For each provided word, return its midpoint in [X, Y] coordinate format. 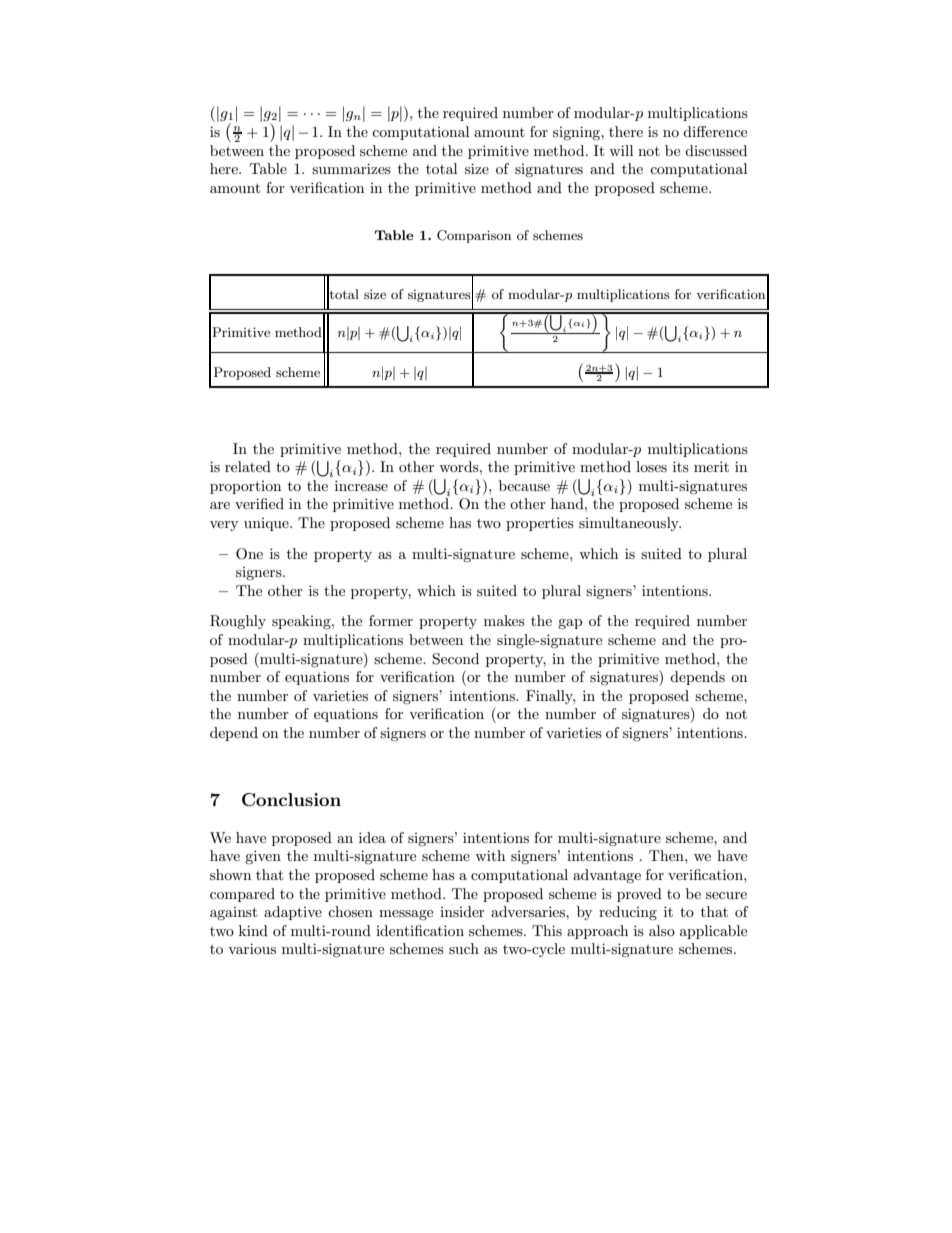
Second [455, 659]
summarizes [351, 168]
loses [651, 466]
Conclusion [291, 800]
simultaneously [630, 524]
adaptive [293, 913]
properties [540, 524]
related [248, 466]
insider [462, 911]
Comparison [474, 236]
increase [361, 485]
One [249, 554]
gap [570, 624]
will [621, 150]
